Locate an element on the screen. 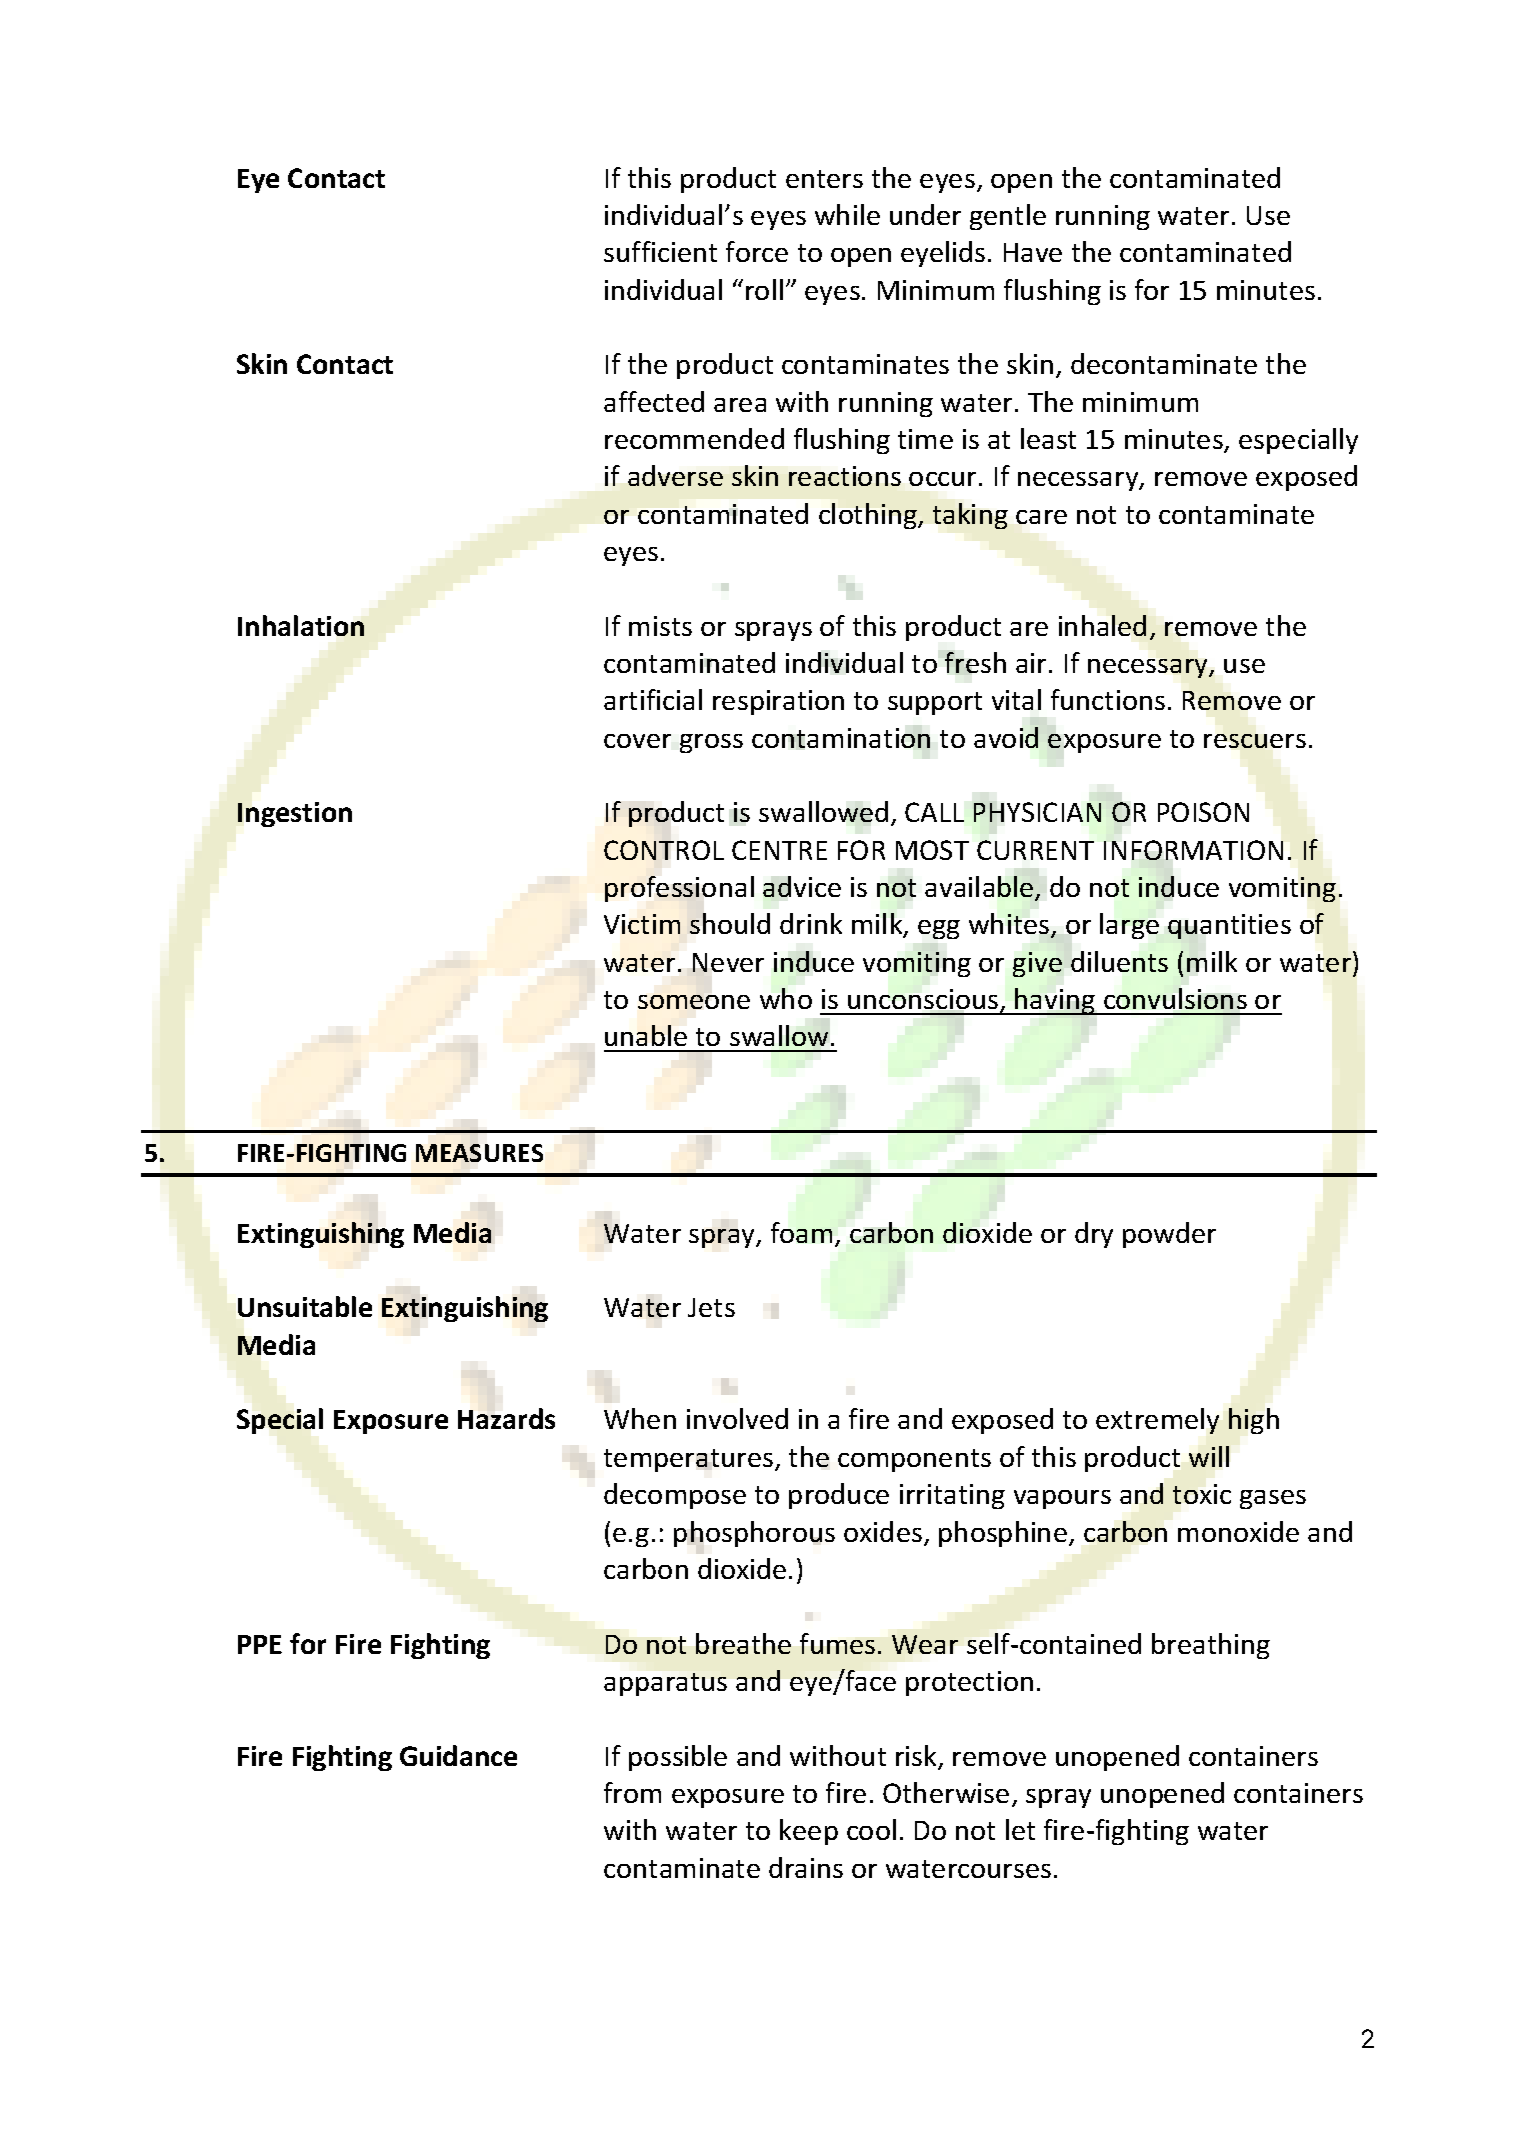 The height and width of the screenshot is (2146, 1518). who is located at coordinates (786, 998).
